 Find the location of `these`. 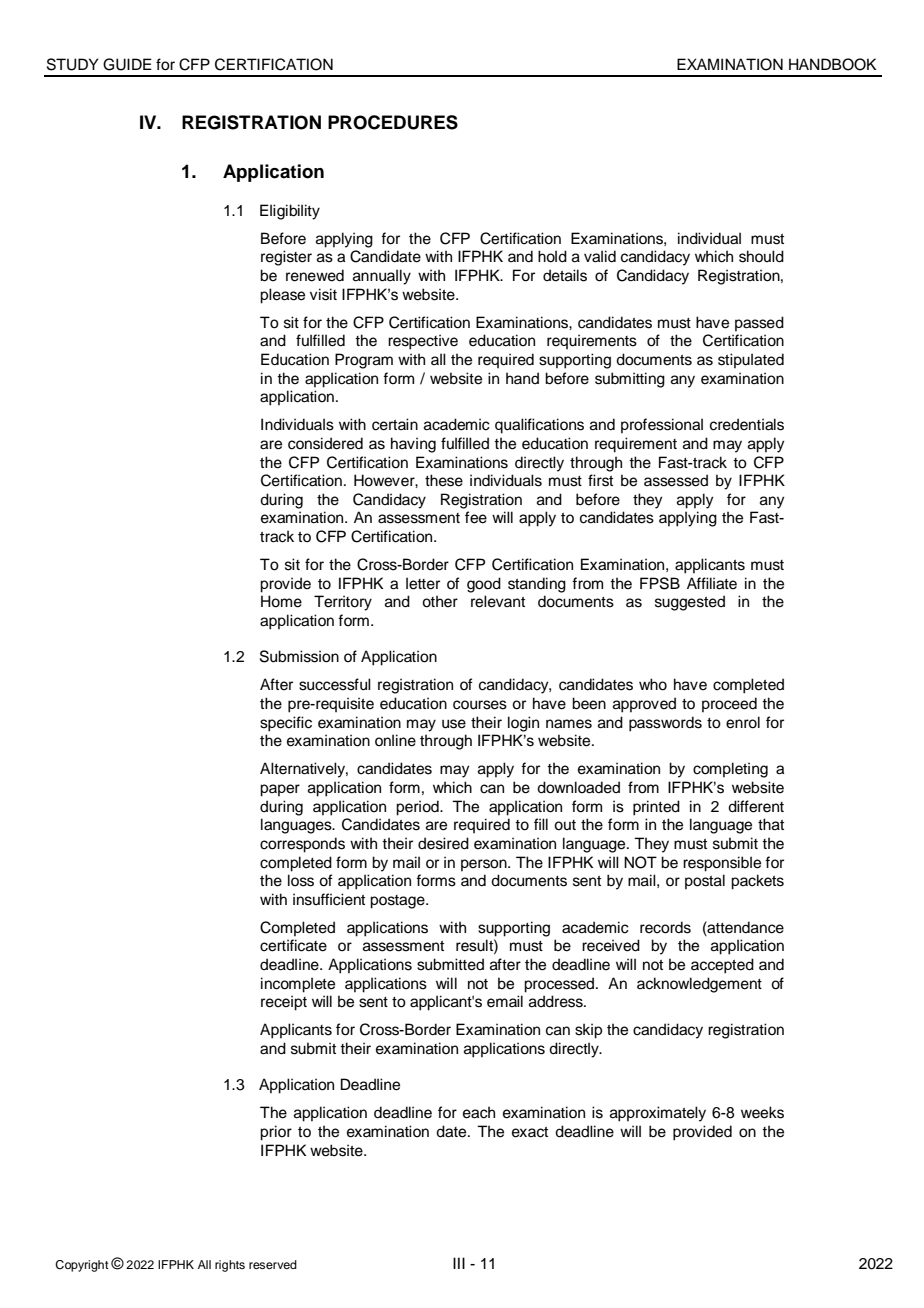

these is located at coordinates (444, 480).
